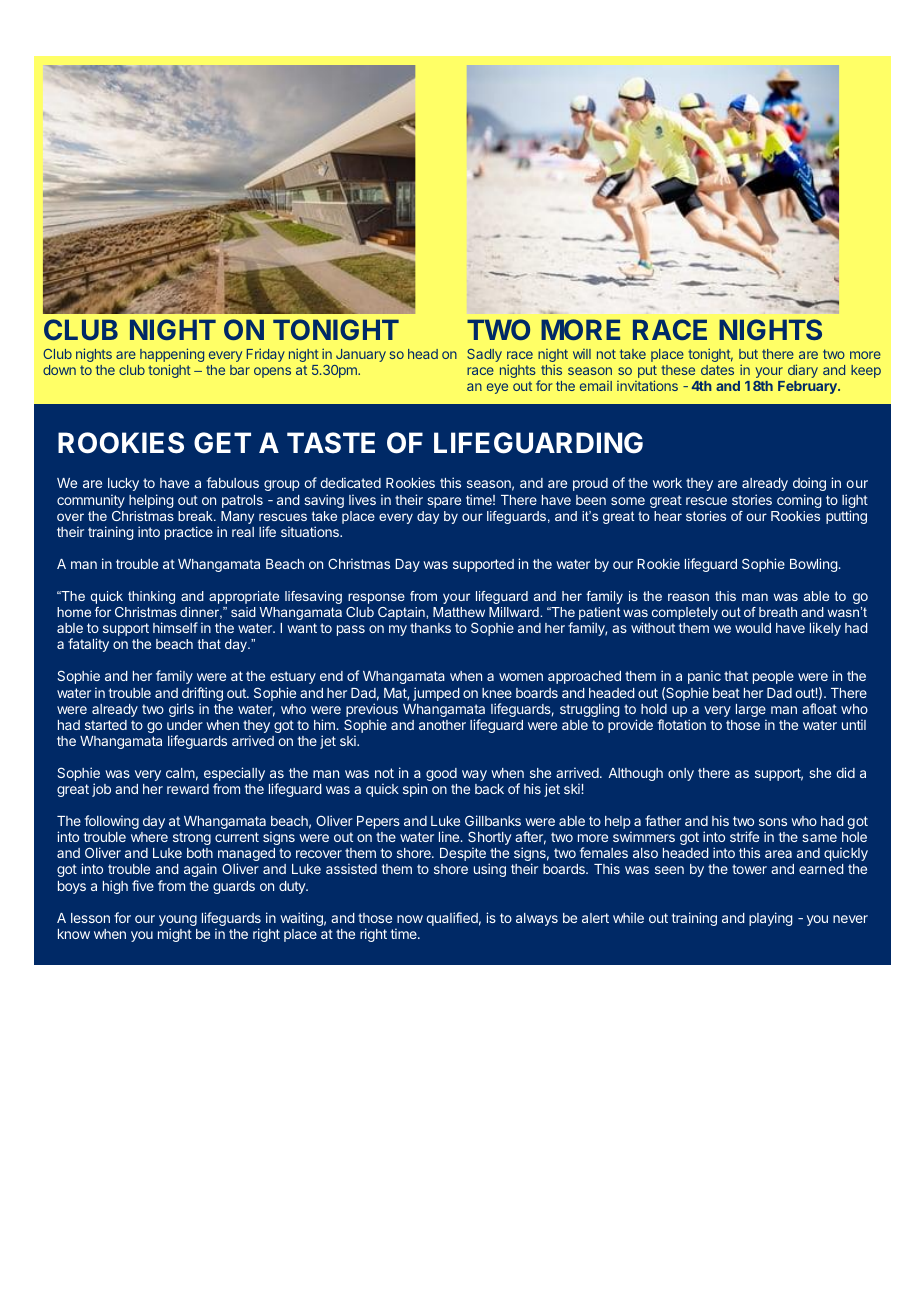 The image size is (924, 1308). I want to click on Bowling, so click(814, 565).
